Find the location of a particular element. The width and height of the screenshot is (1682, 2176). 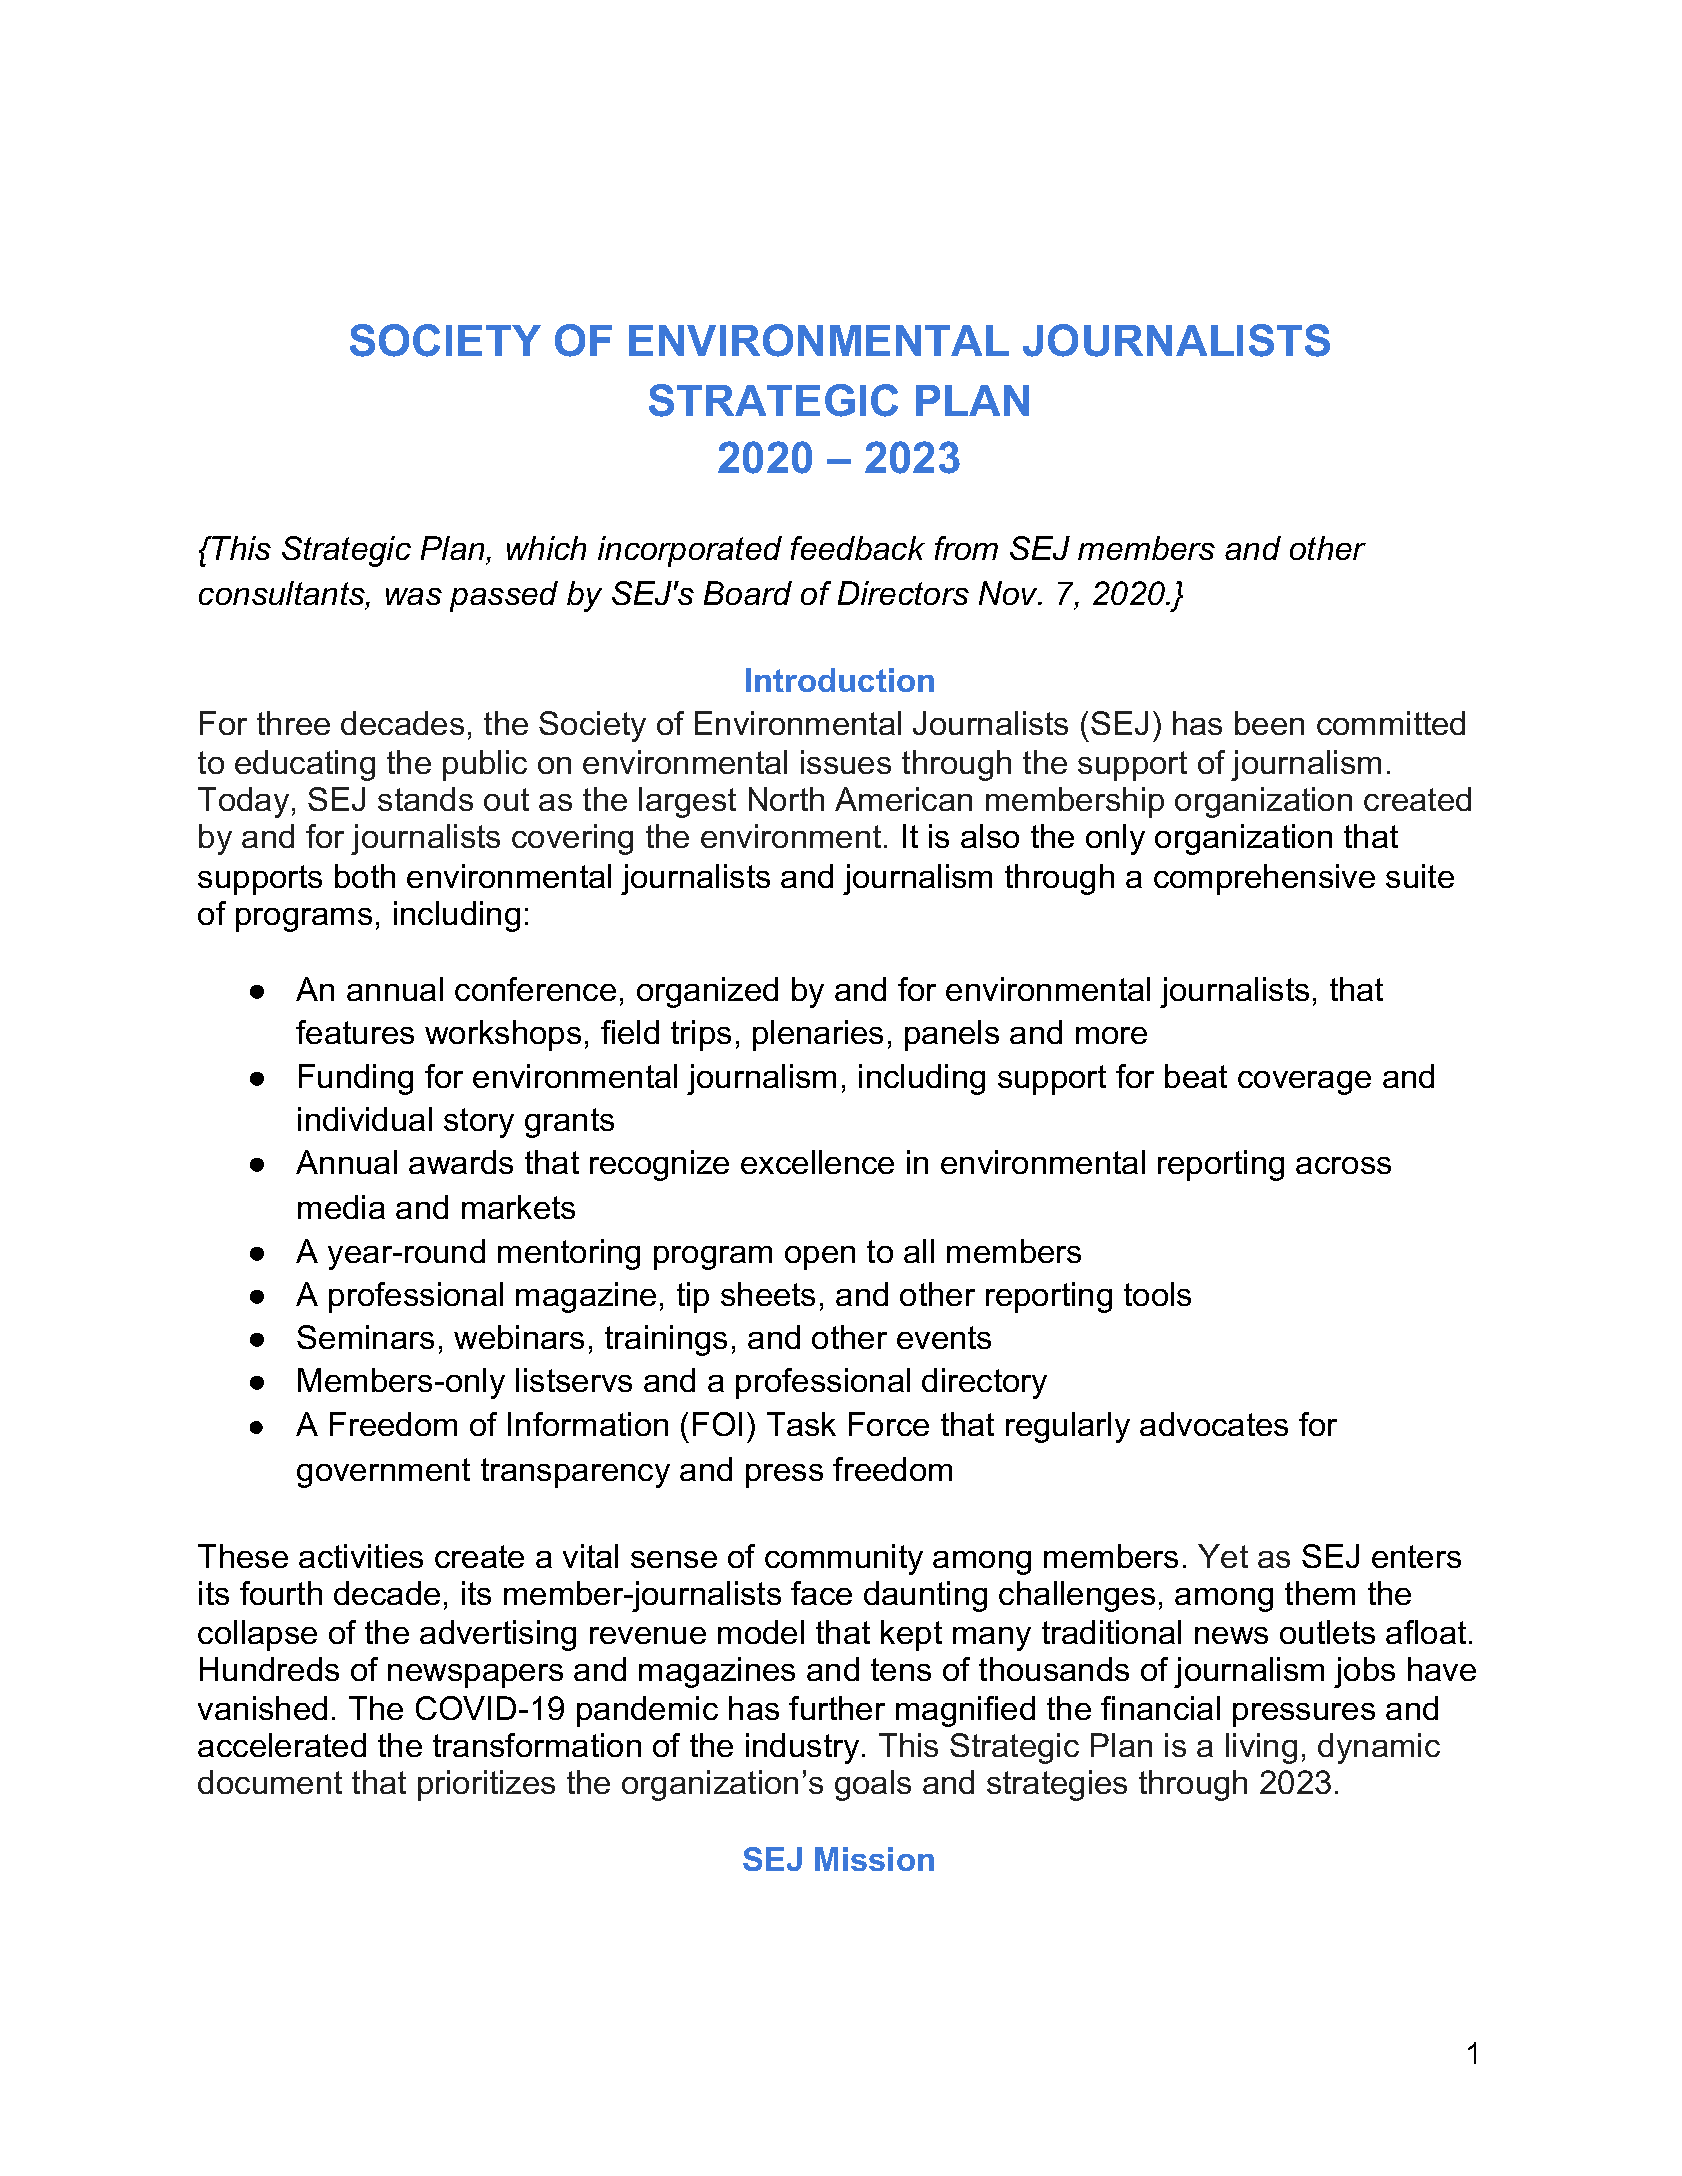

was is located at coordinates (414, 596).
